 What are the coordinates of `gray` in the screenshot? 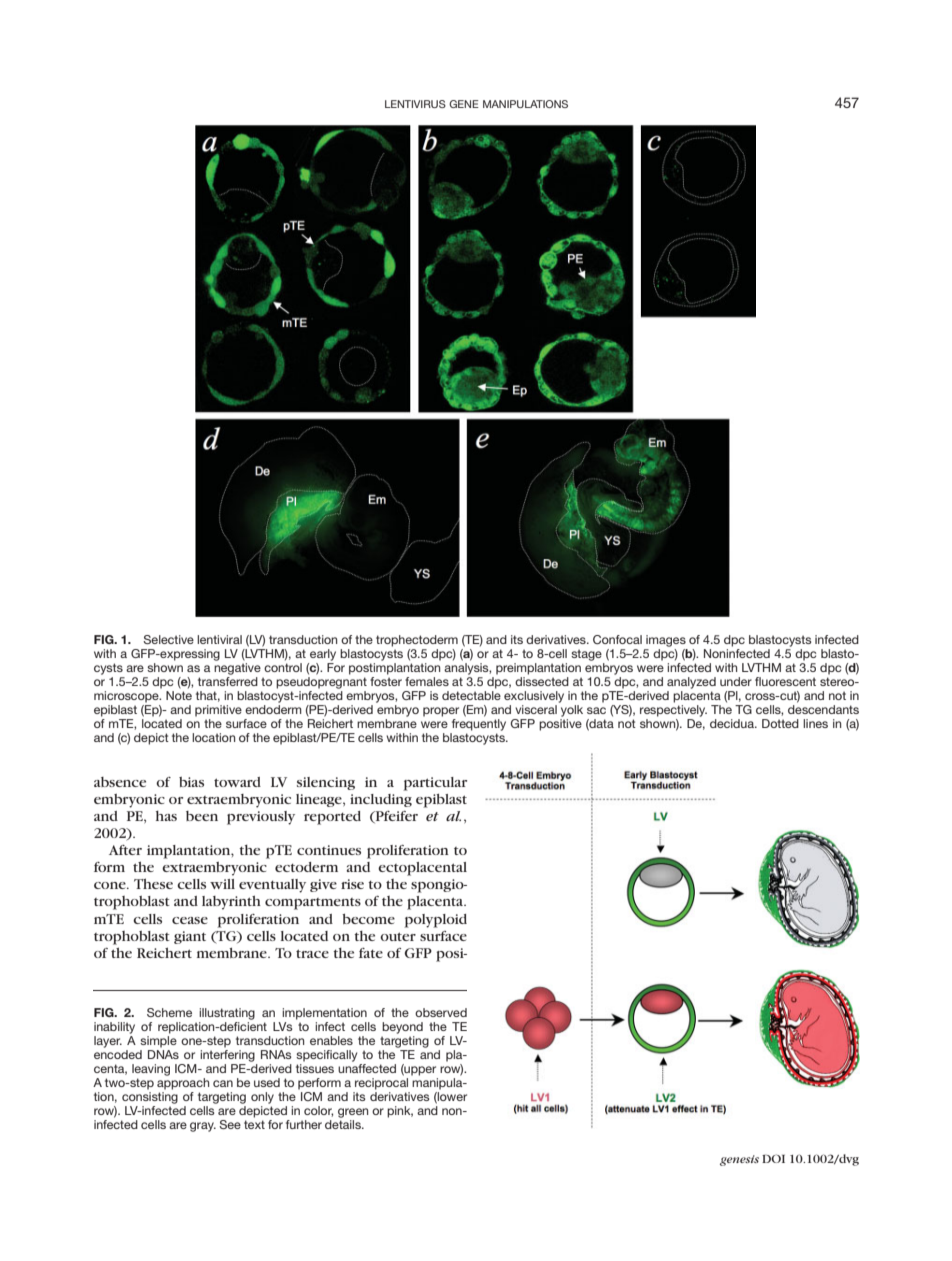 It's located at (203, 1127).
